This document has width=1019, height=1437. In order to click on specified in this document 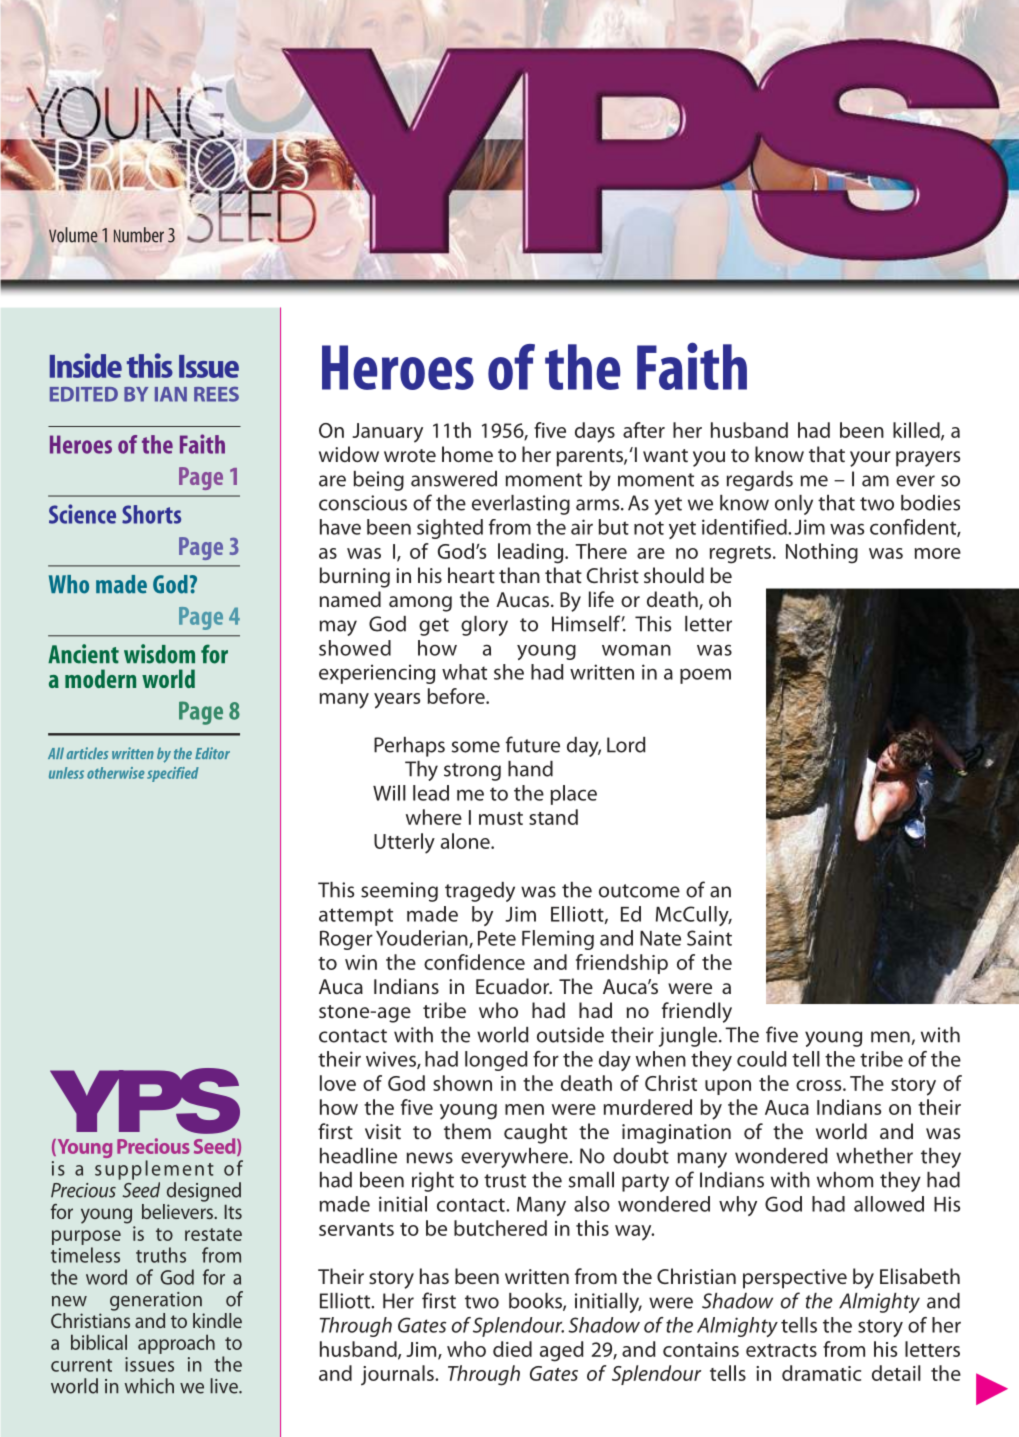, I will do `click(173, 774)`.
